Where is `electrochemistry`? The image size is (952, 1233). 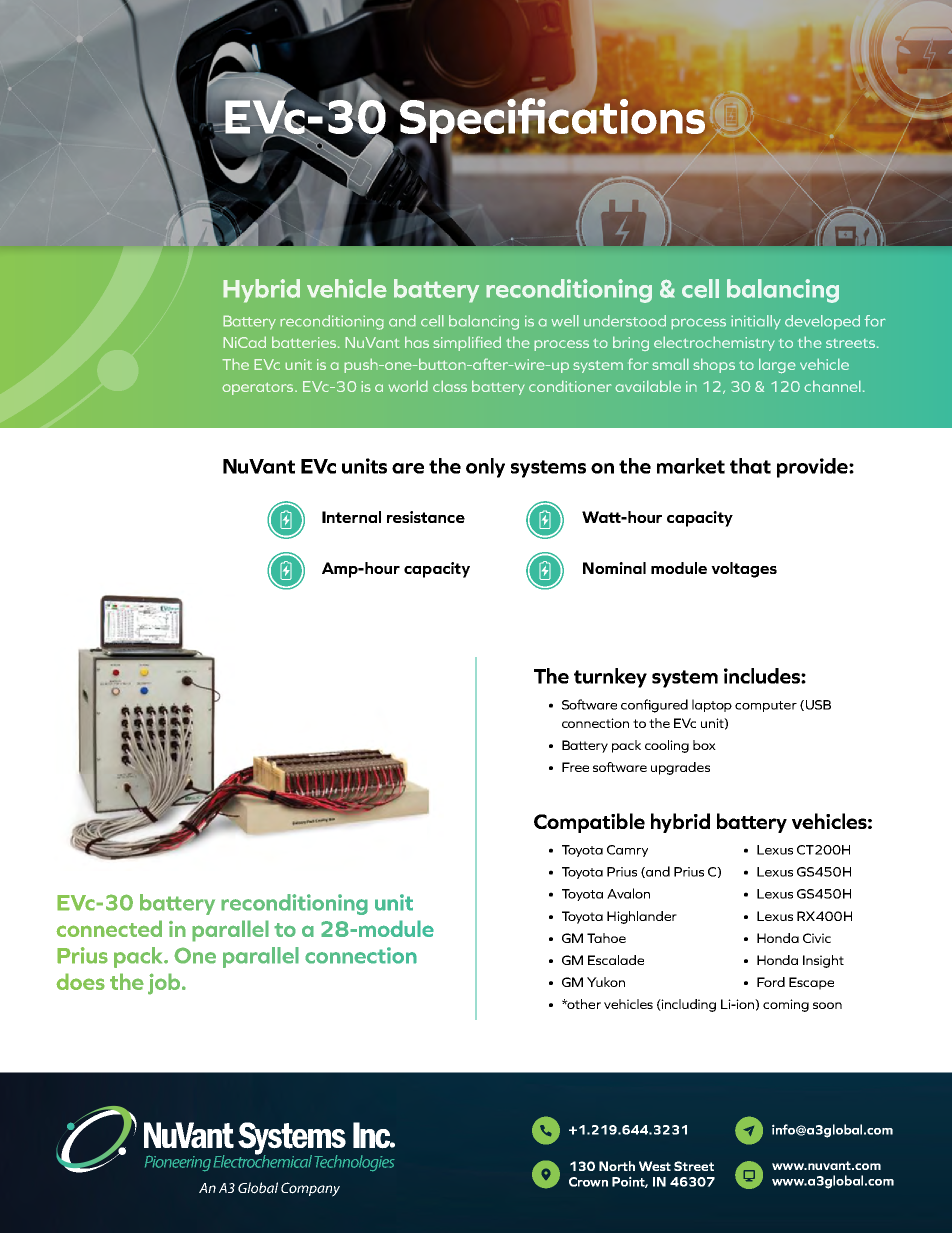
electrochemistry is located at coordinates (714, 343).
